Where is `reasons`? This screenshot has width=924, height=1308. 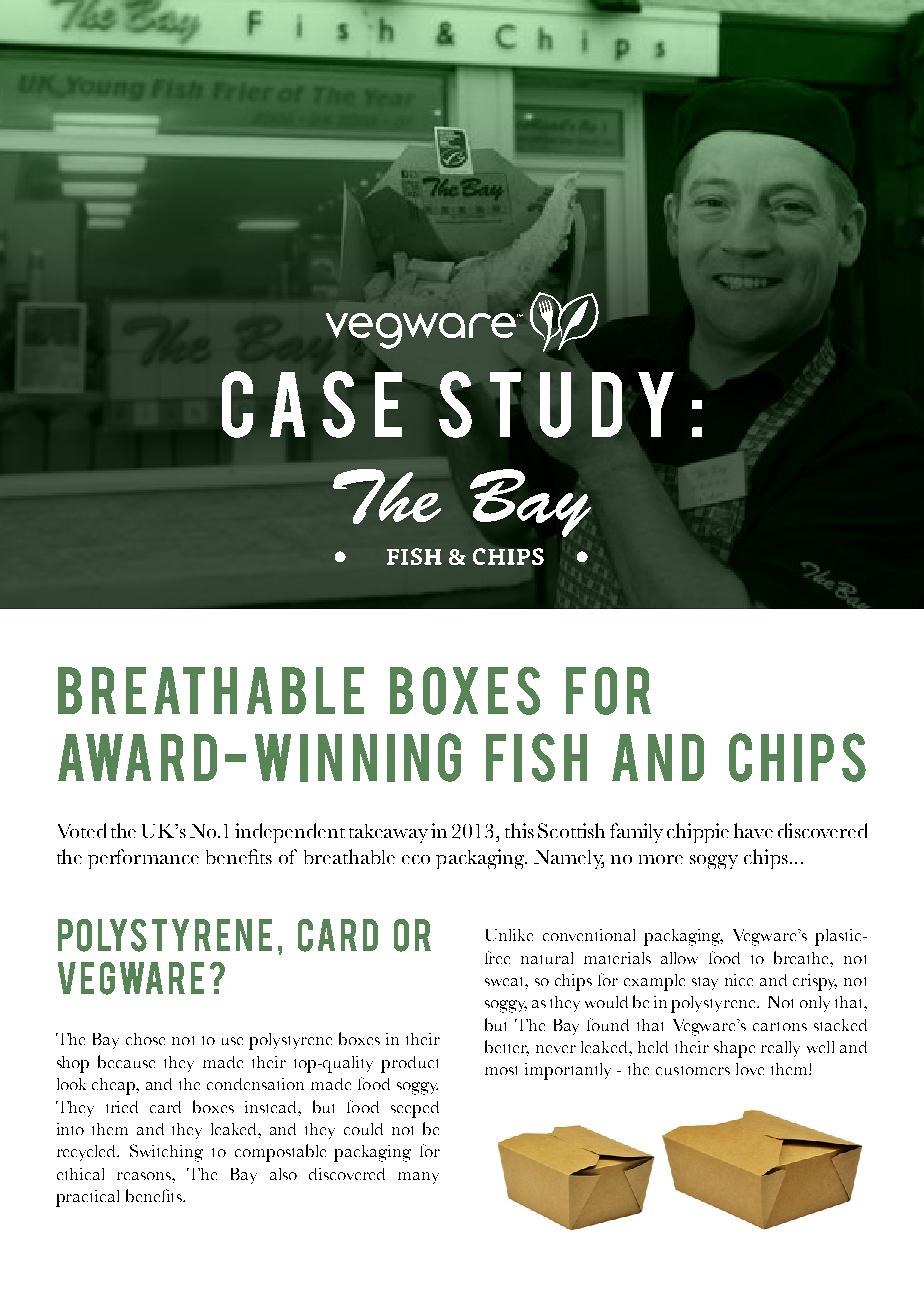 reasons is located at coordinates (145, 1176).
